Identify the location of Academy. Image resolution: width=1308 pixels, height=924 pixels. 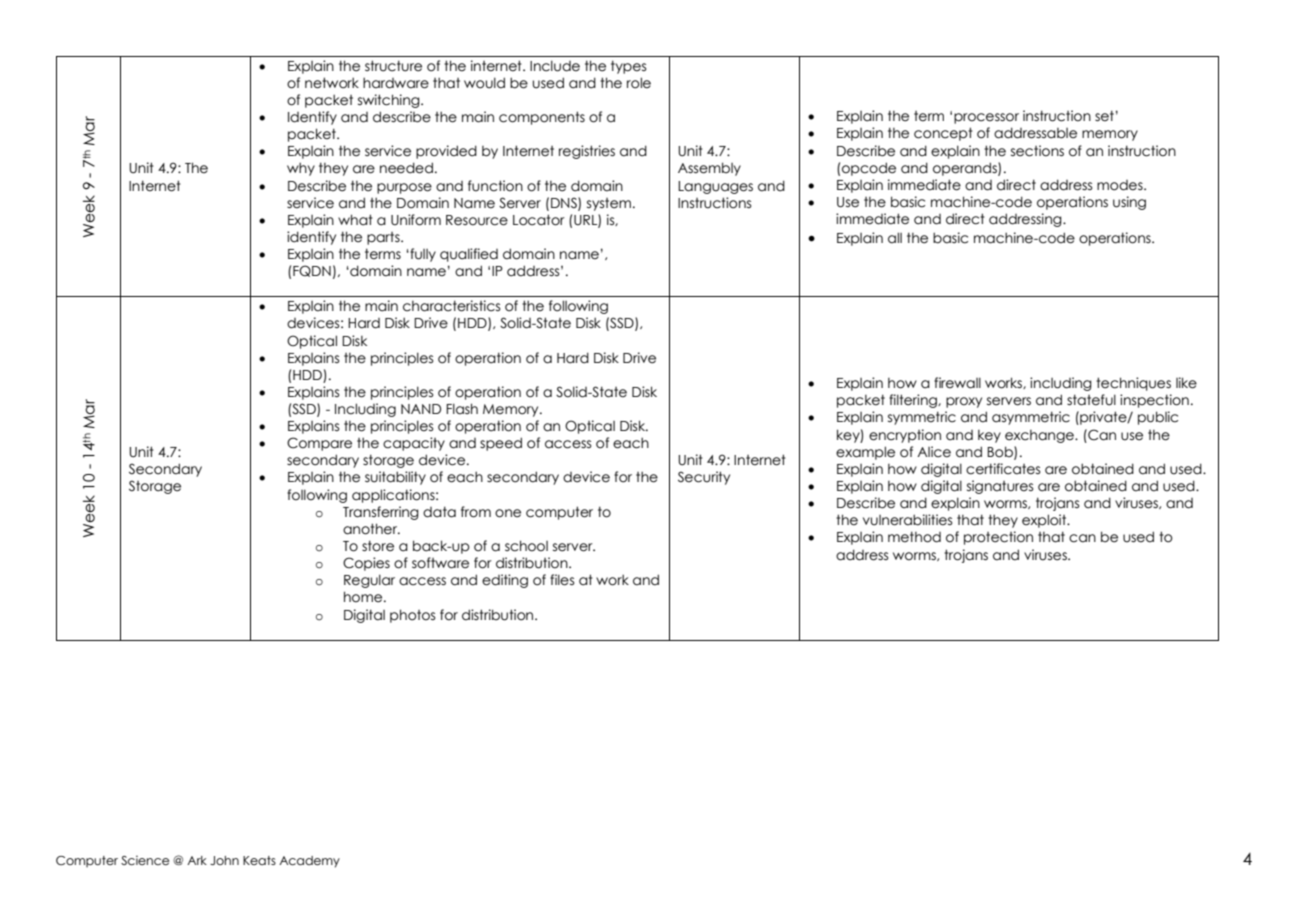
(309, 862).
